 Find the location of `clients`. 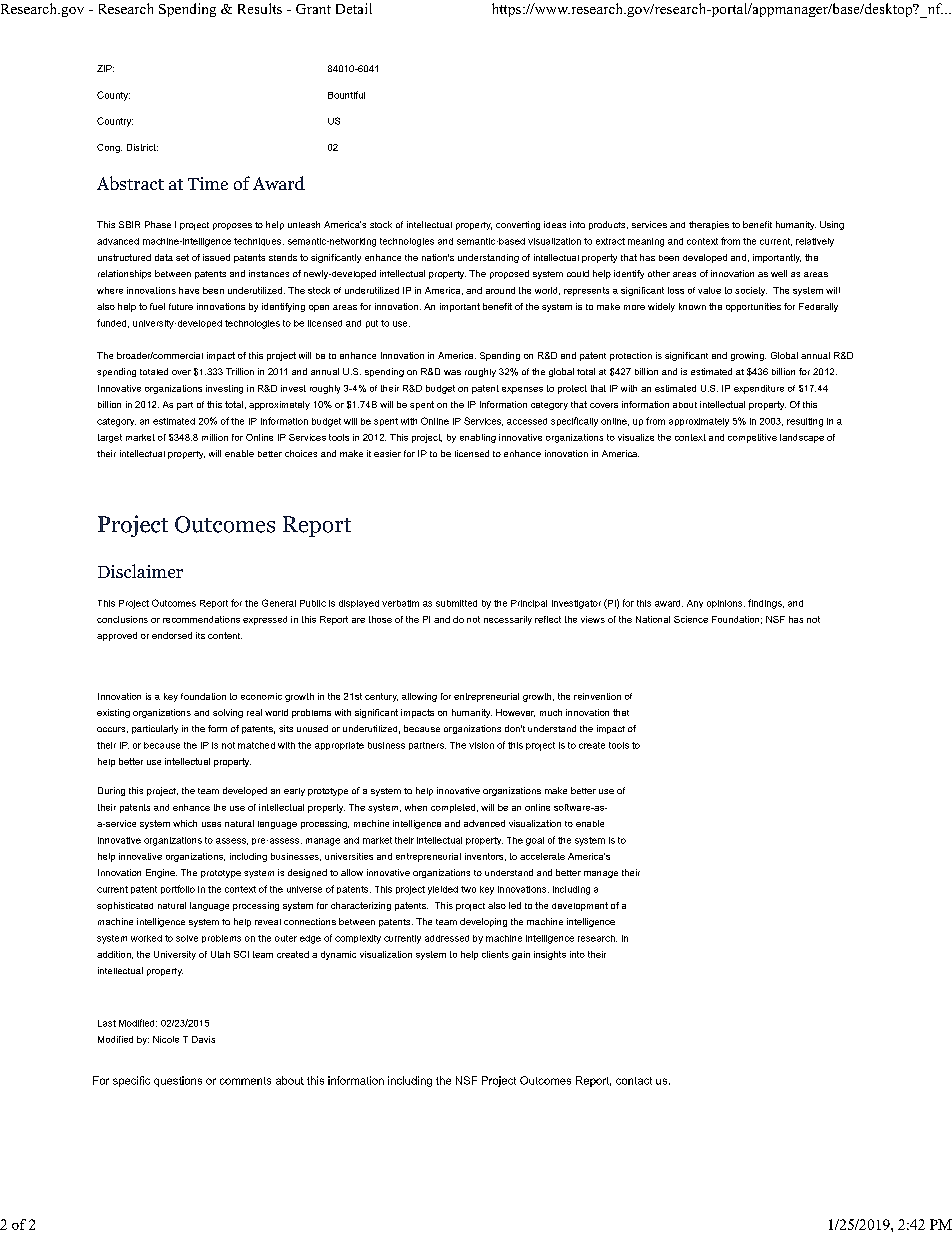

clients is located at coordinates (495, 954).
